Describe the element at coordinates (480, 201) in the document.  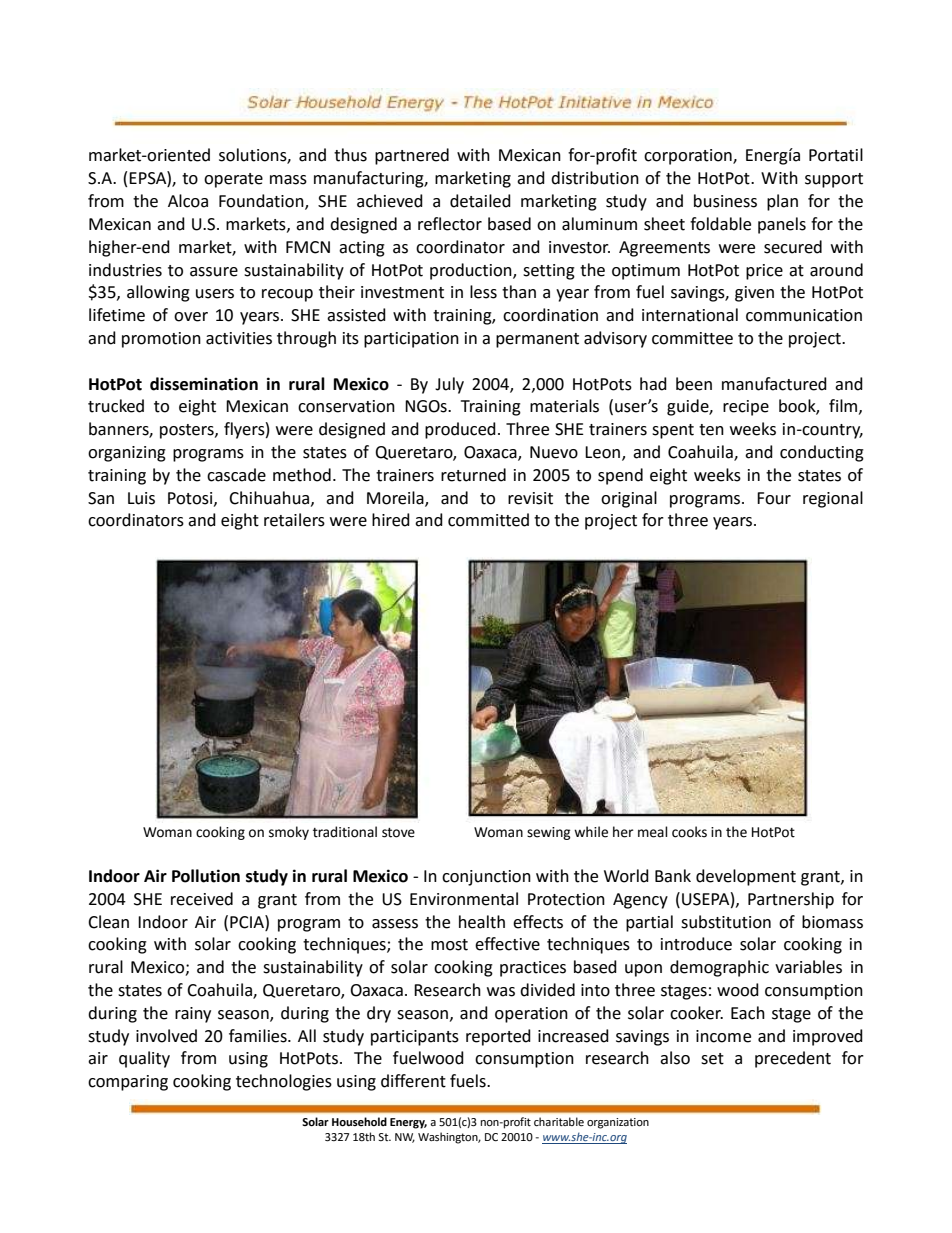
I see `detailed` at that location.
